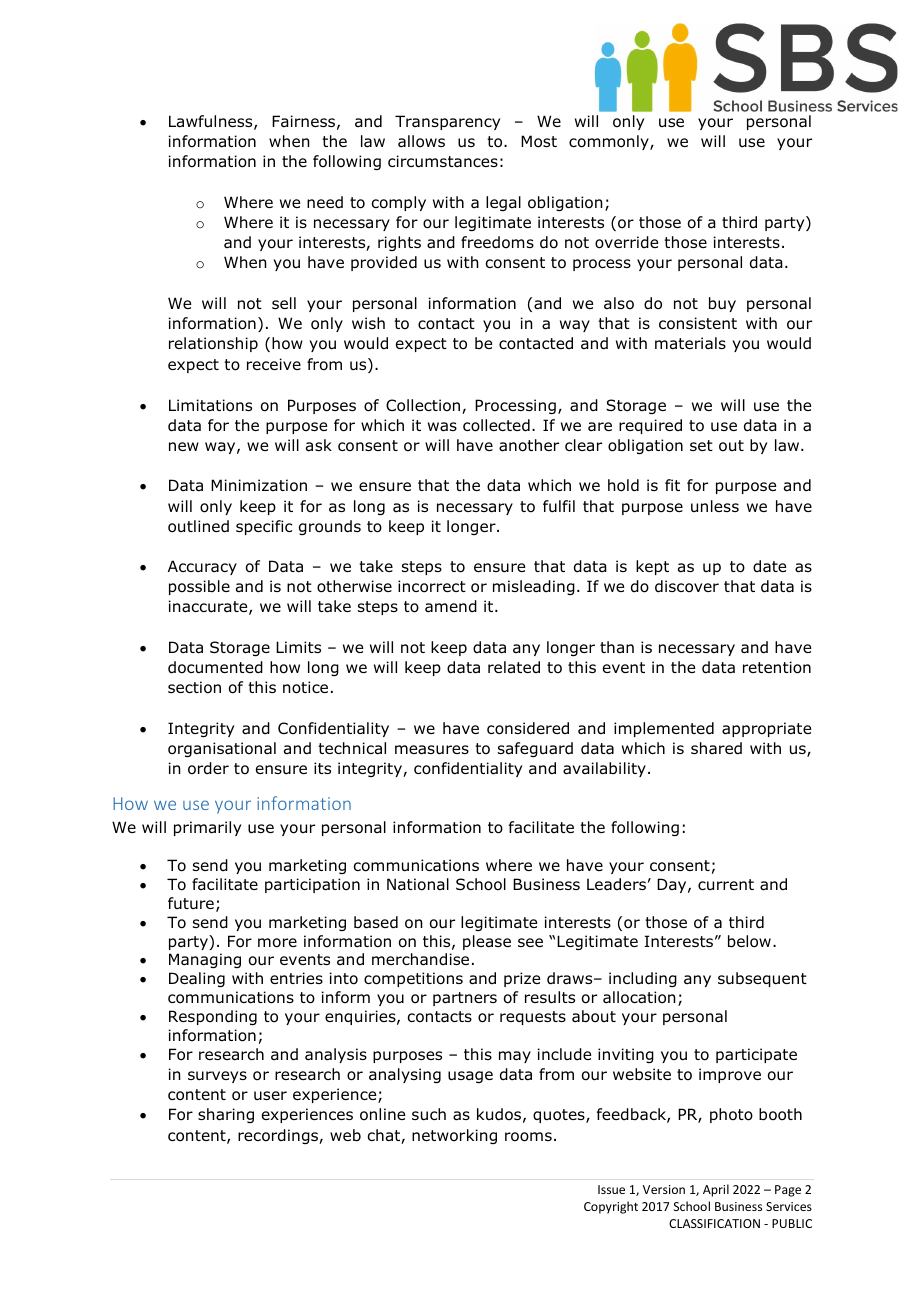 Image resolution: width=924 pixels, height=1308 pixels. Describe the element at coordinates (777, 667) in the document. I see `retention` at that location.
